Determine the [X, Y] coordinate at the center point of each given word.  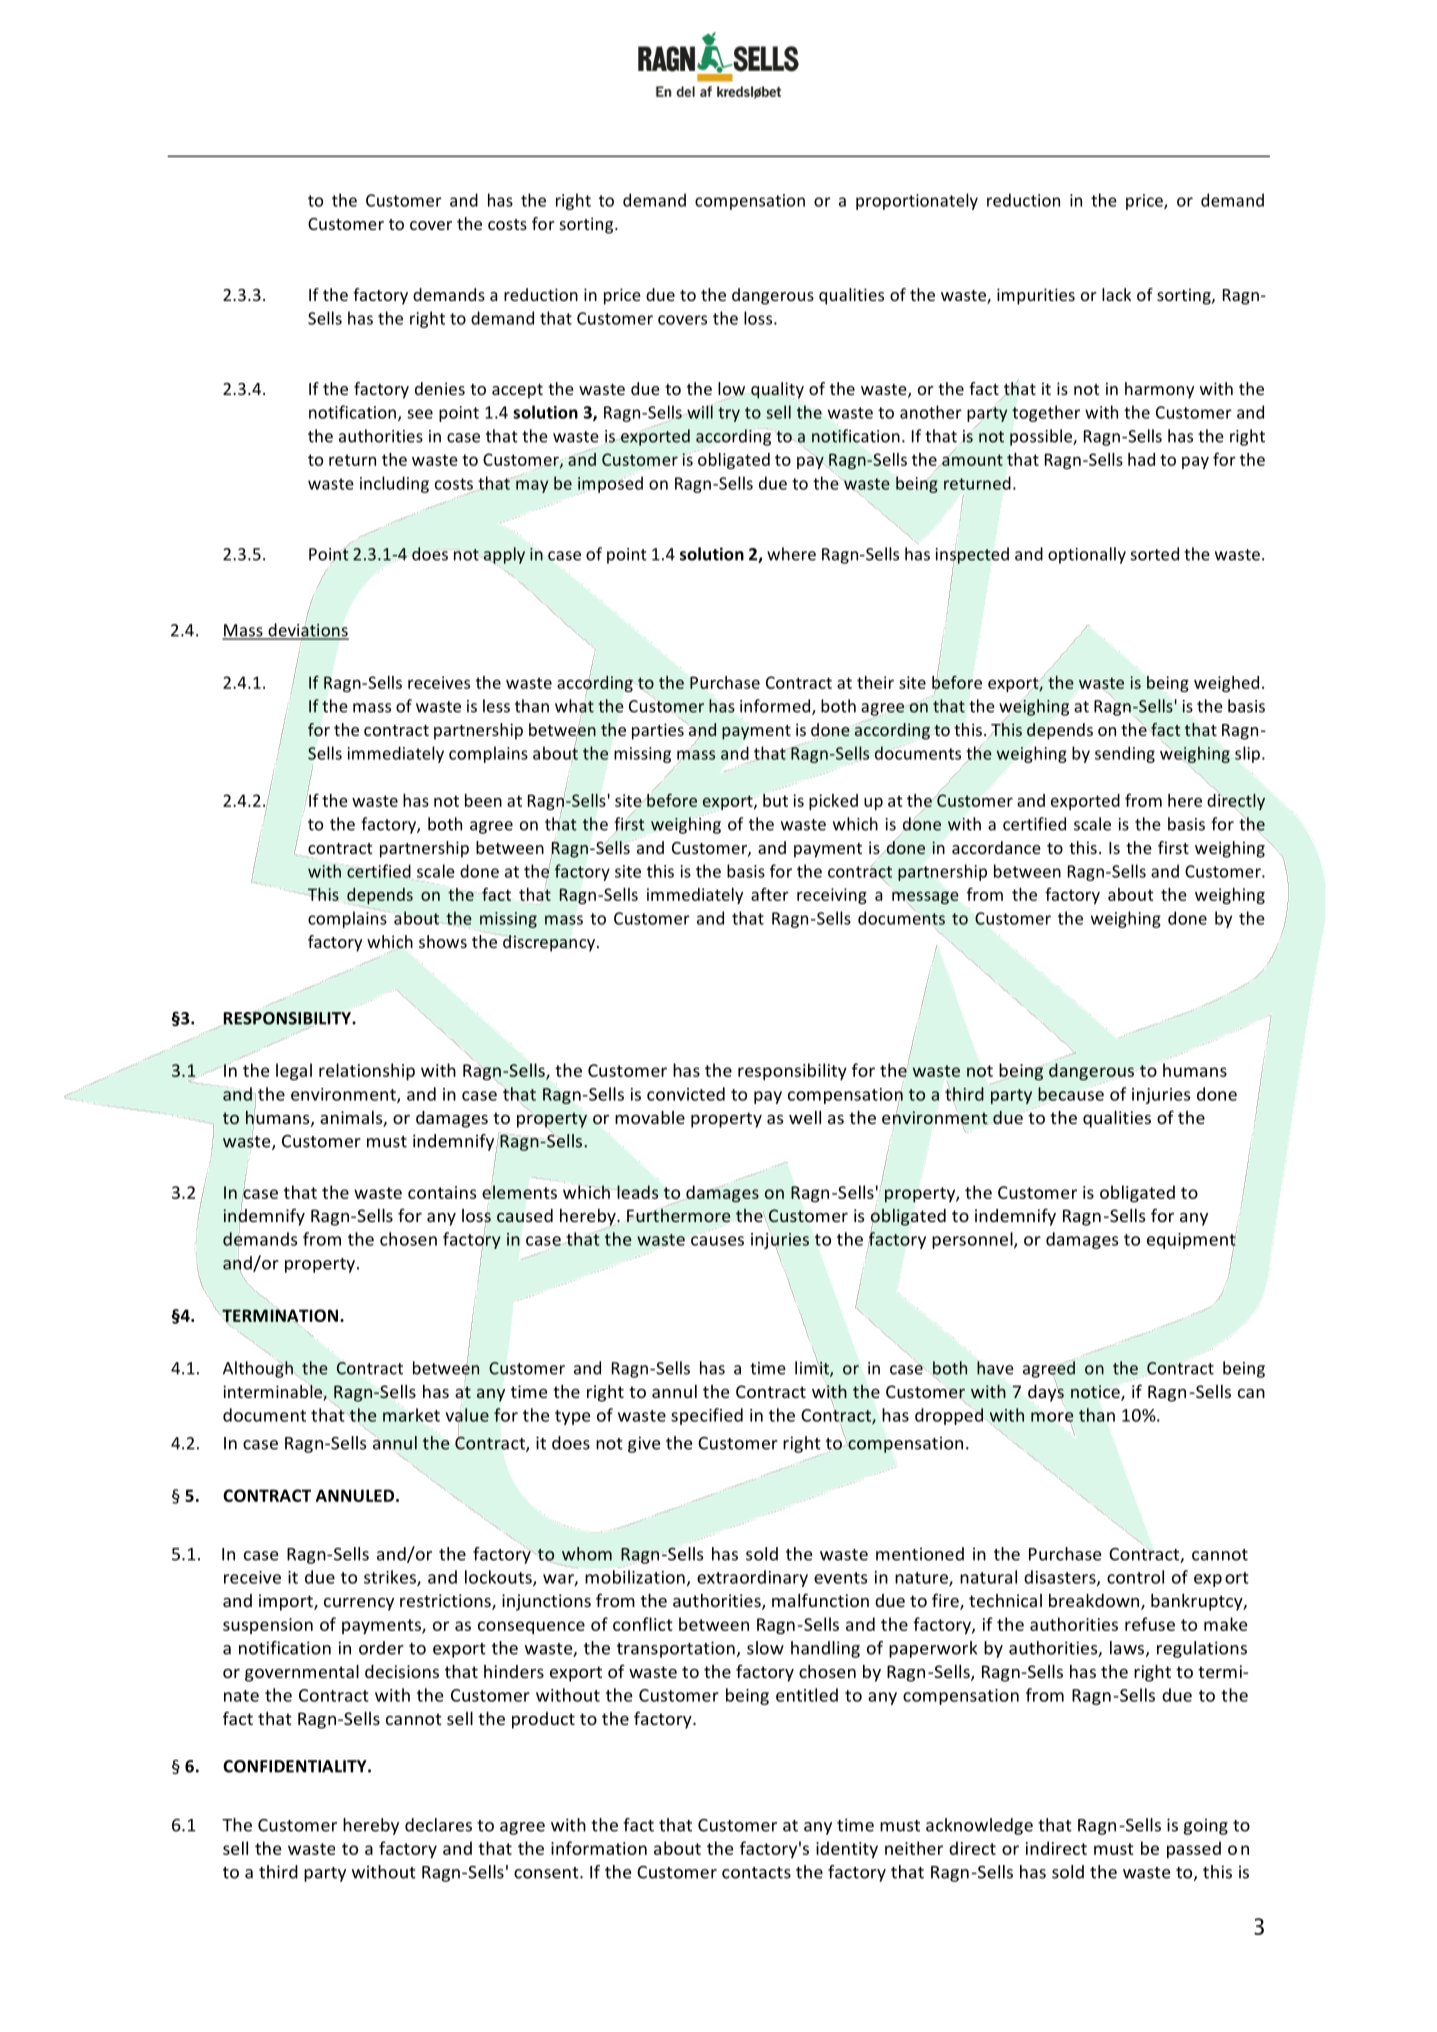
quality [777, 391]
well [805, 1117]
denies [440, 388]
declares [438, 1825]
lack [1116, 294]
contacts [756, 1873]
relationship [367, 1071]
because [1071, 1094]
